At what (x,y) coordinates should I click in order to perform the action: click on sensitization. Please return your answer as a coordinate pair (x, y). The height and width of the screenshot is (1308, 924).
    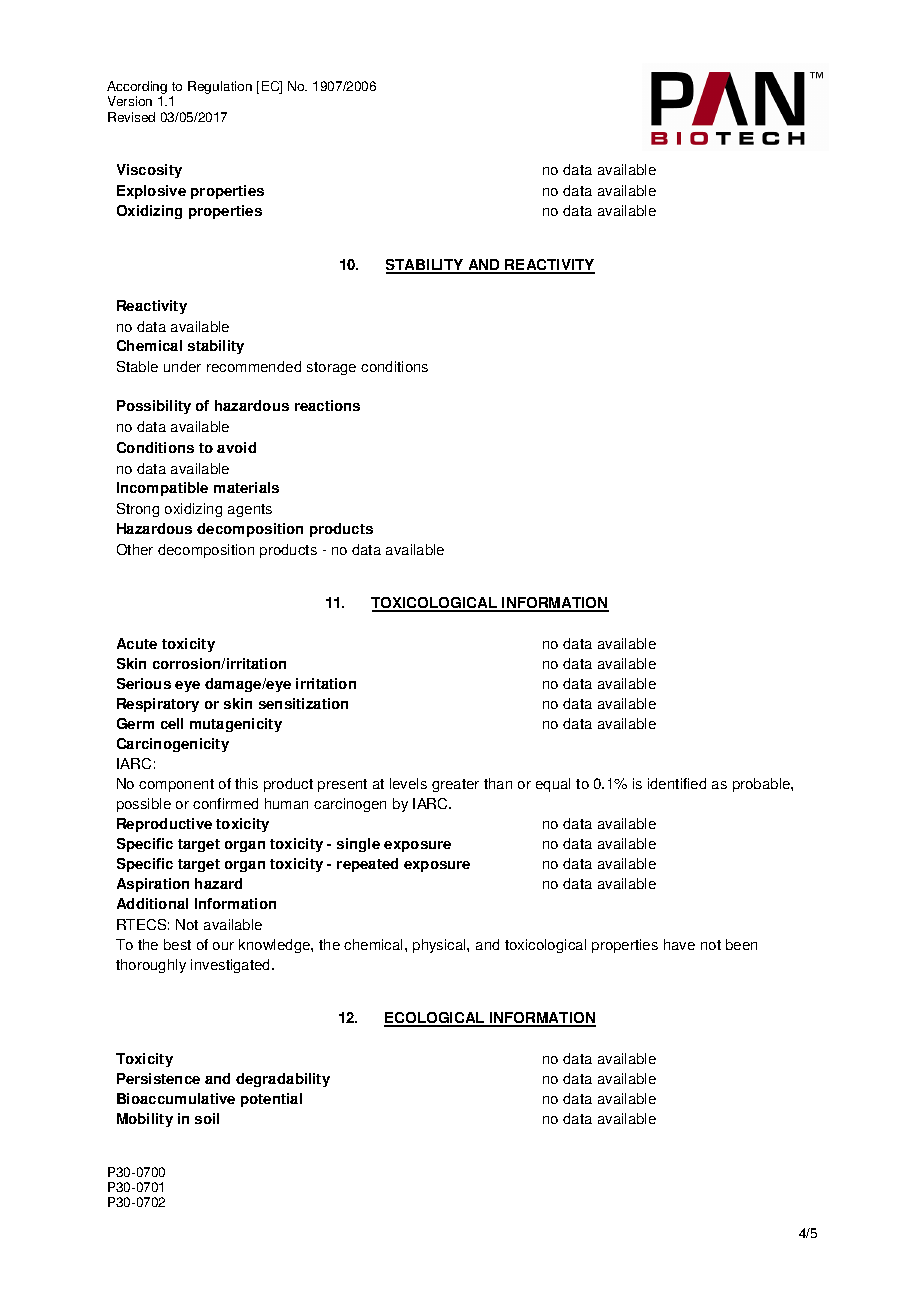
    Looking at the image, I should click on (303, 703).
